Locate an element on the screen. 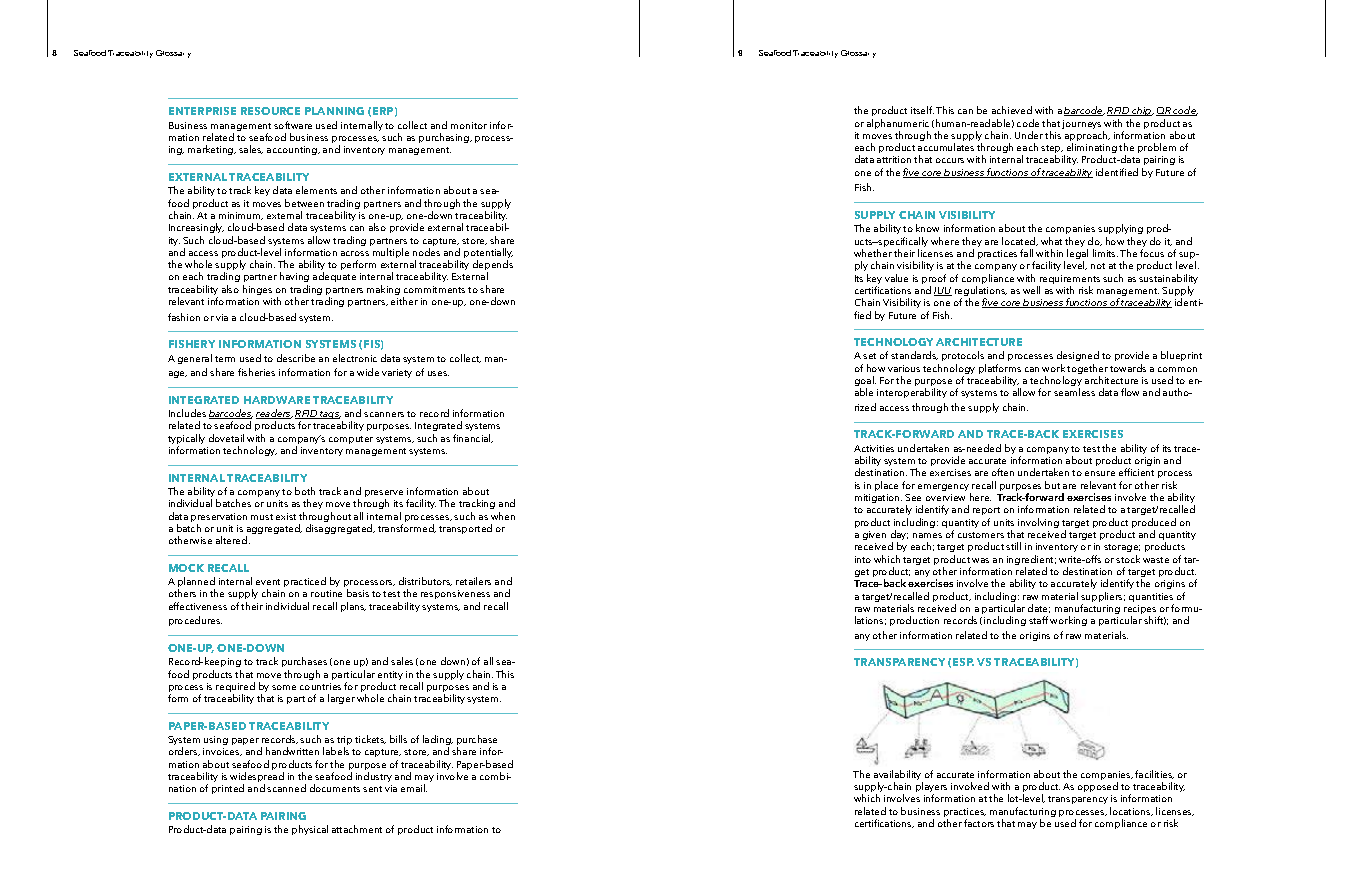  players is located at coordinates (931, 788).
